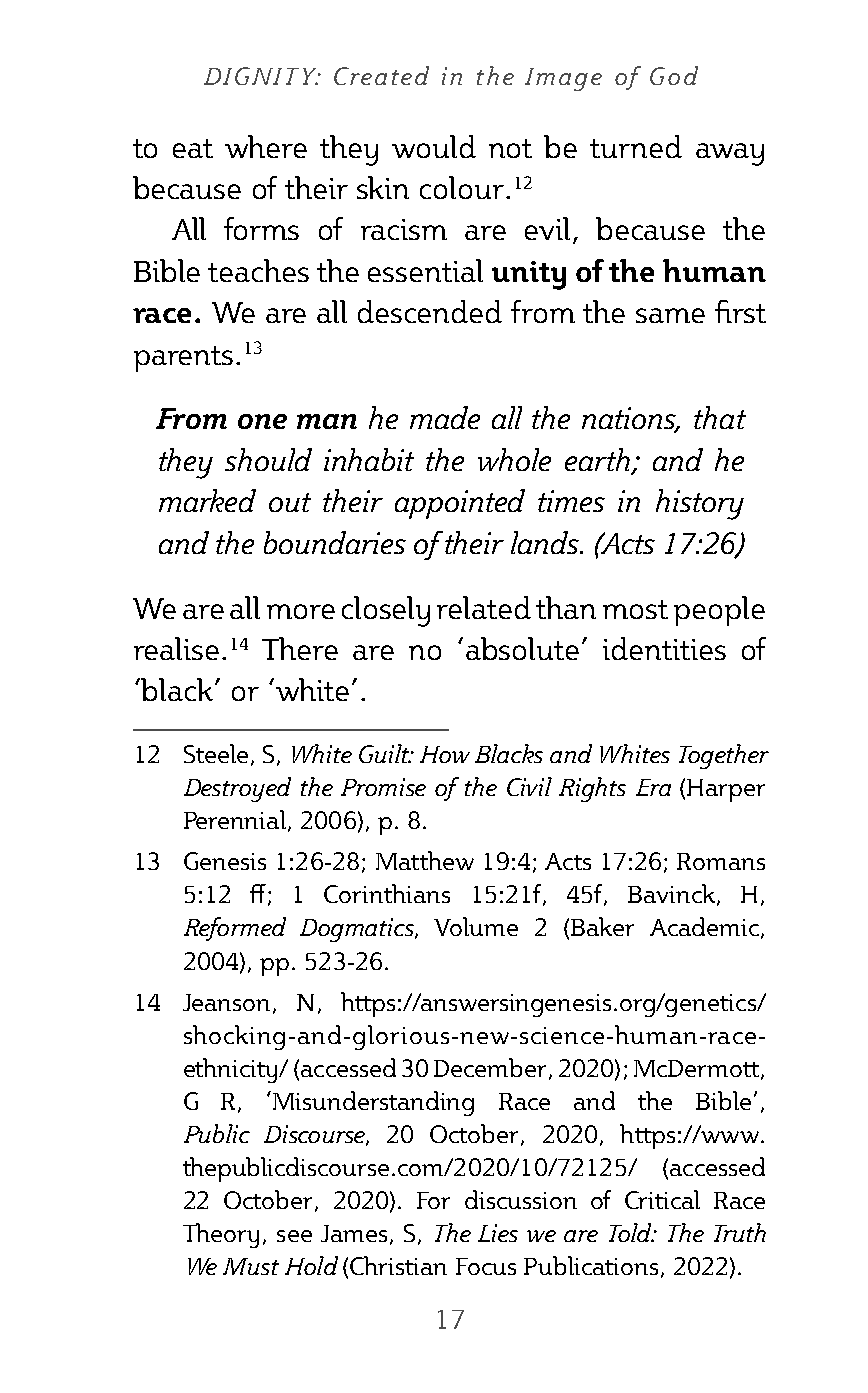 The height and width of the document is (1393, 868). I want to click on turned, so click(636, 146).
